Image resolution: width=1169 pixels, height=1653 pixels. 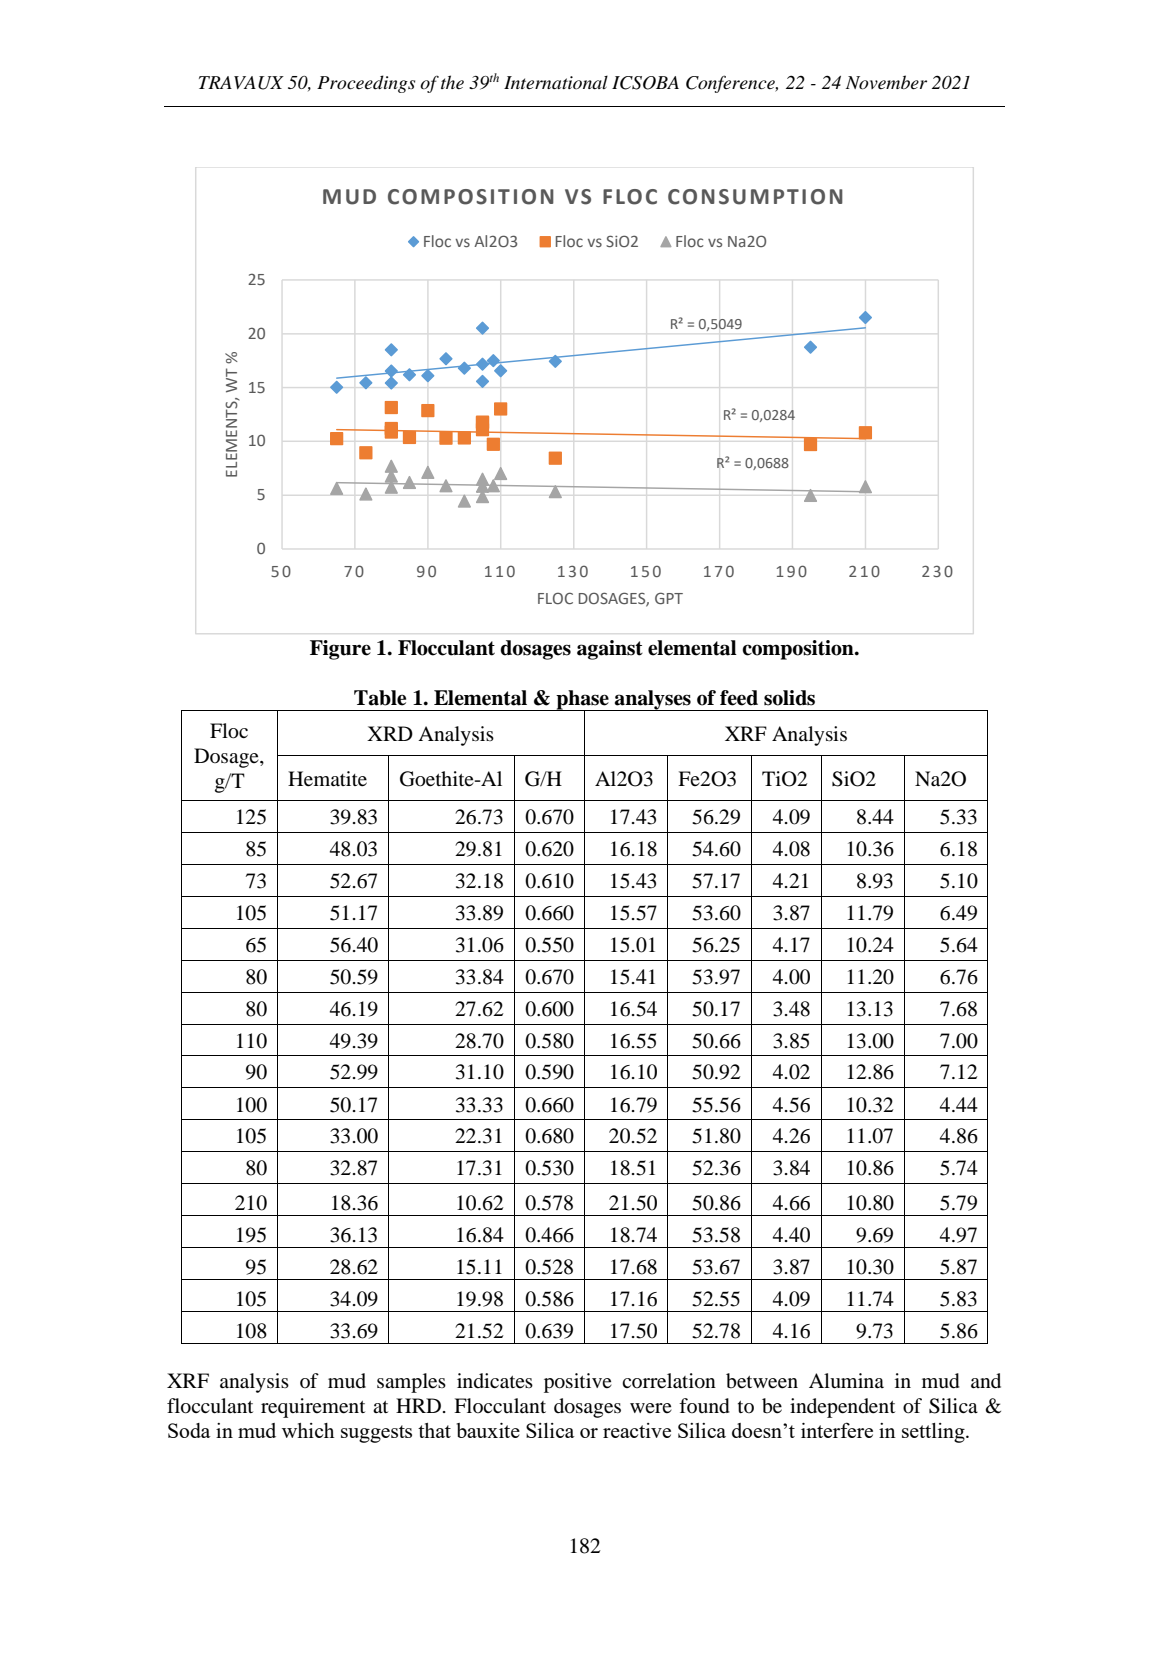 I want to click on solids, so click(x=789, y=698).
